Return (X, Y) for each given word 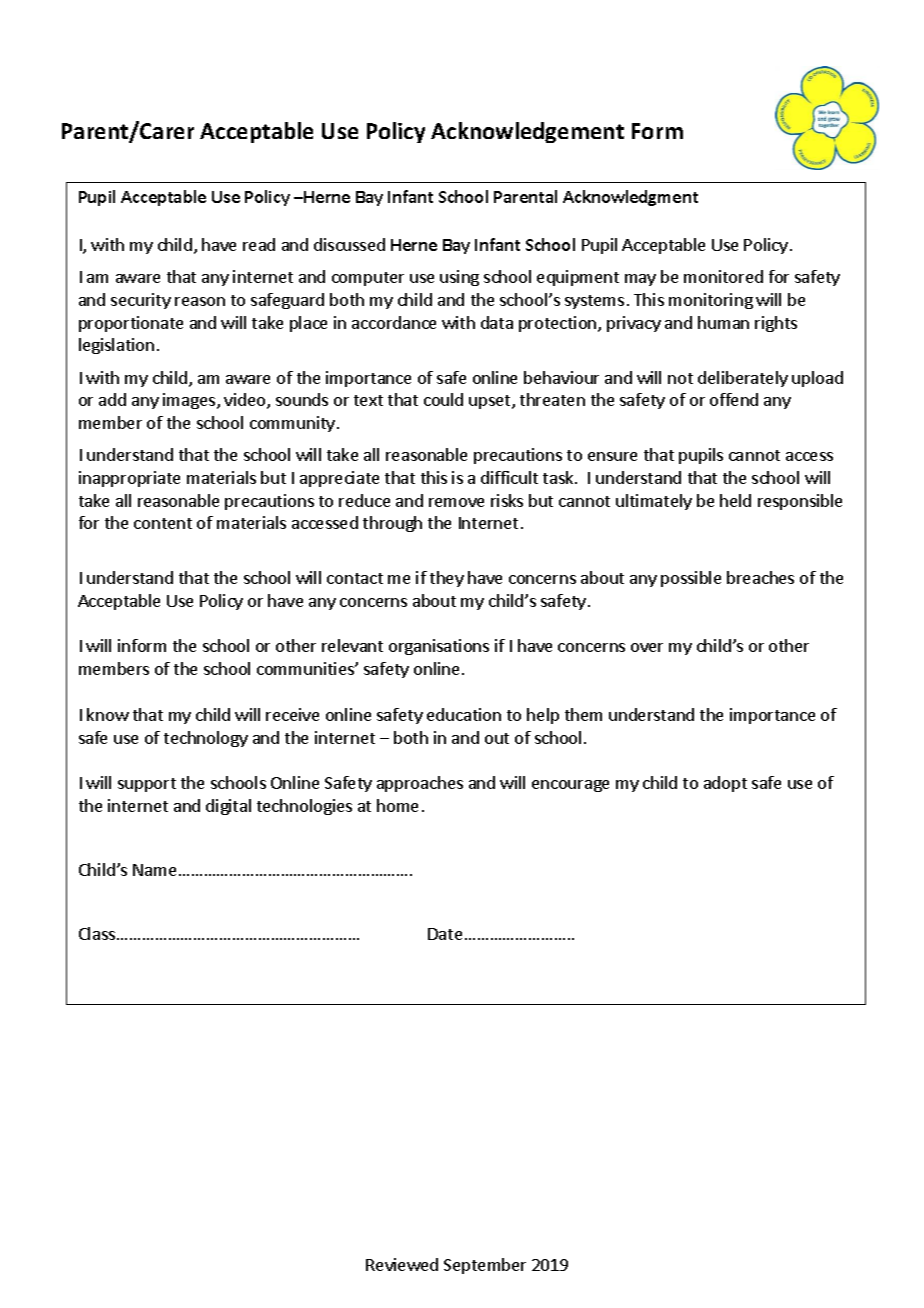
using (459, 278)
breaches (760, 577)
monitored (723, 276)
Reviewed (402, 1264)
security (141, 301)
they (447, 579)
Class (97, 933)
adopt (725, 784)
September (485, 1266)
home (397, 805)
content (163, 523)
